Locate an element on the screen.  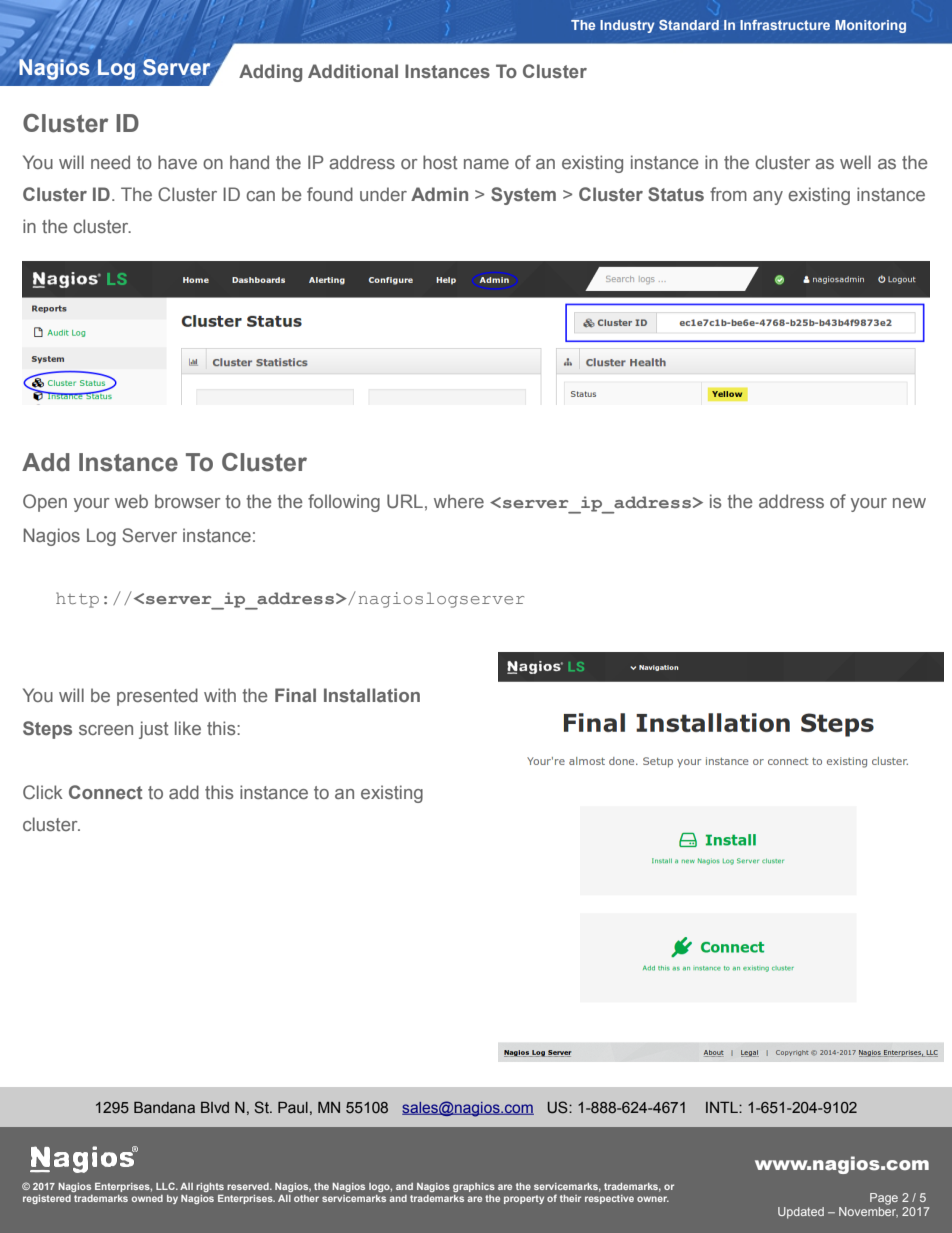
owned is located at coordinates (147, 1198).
